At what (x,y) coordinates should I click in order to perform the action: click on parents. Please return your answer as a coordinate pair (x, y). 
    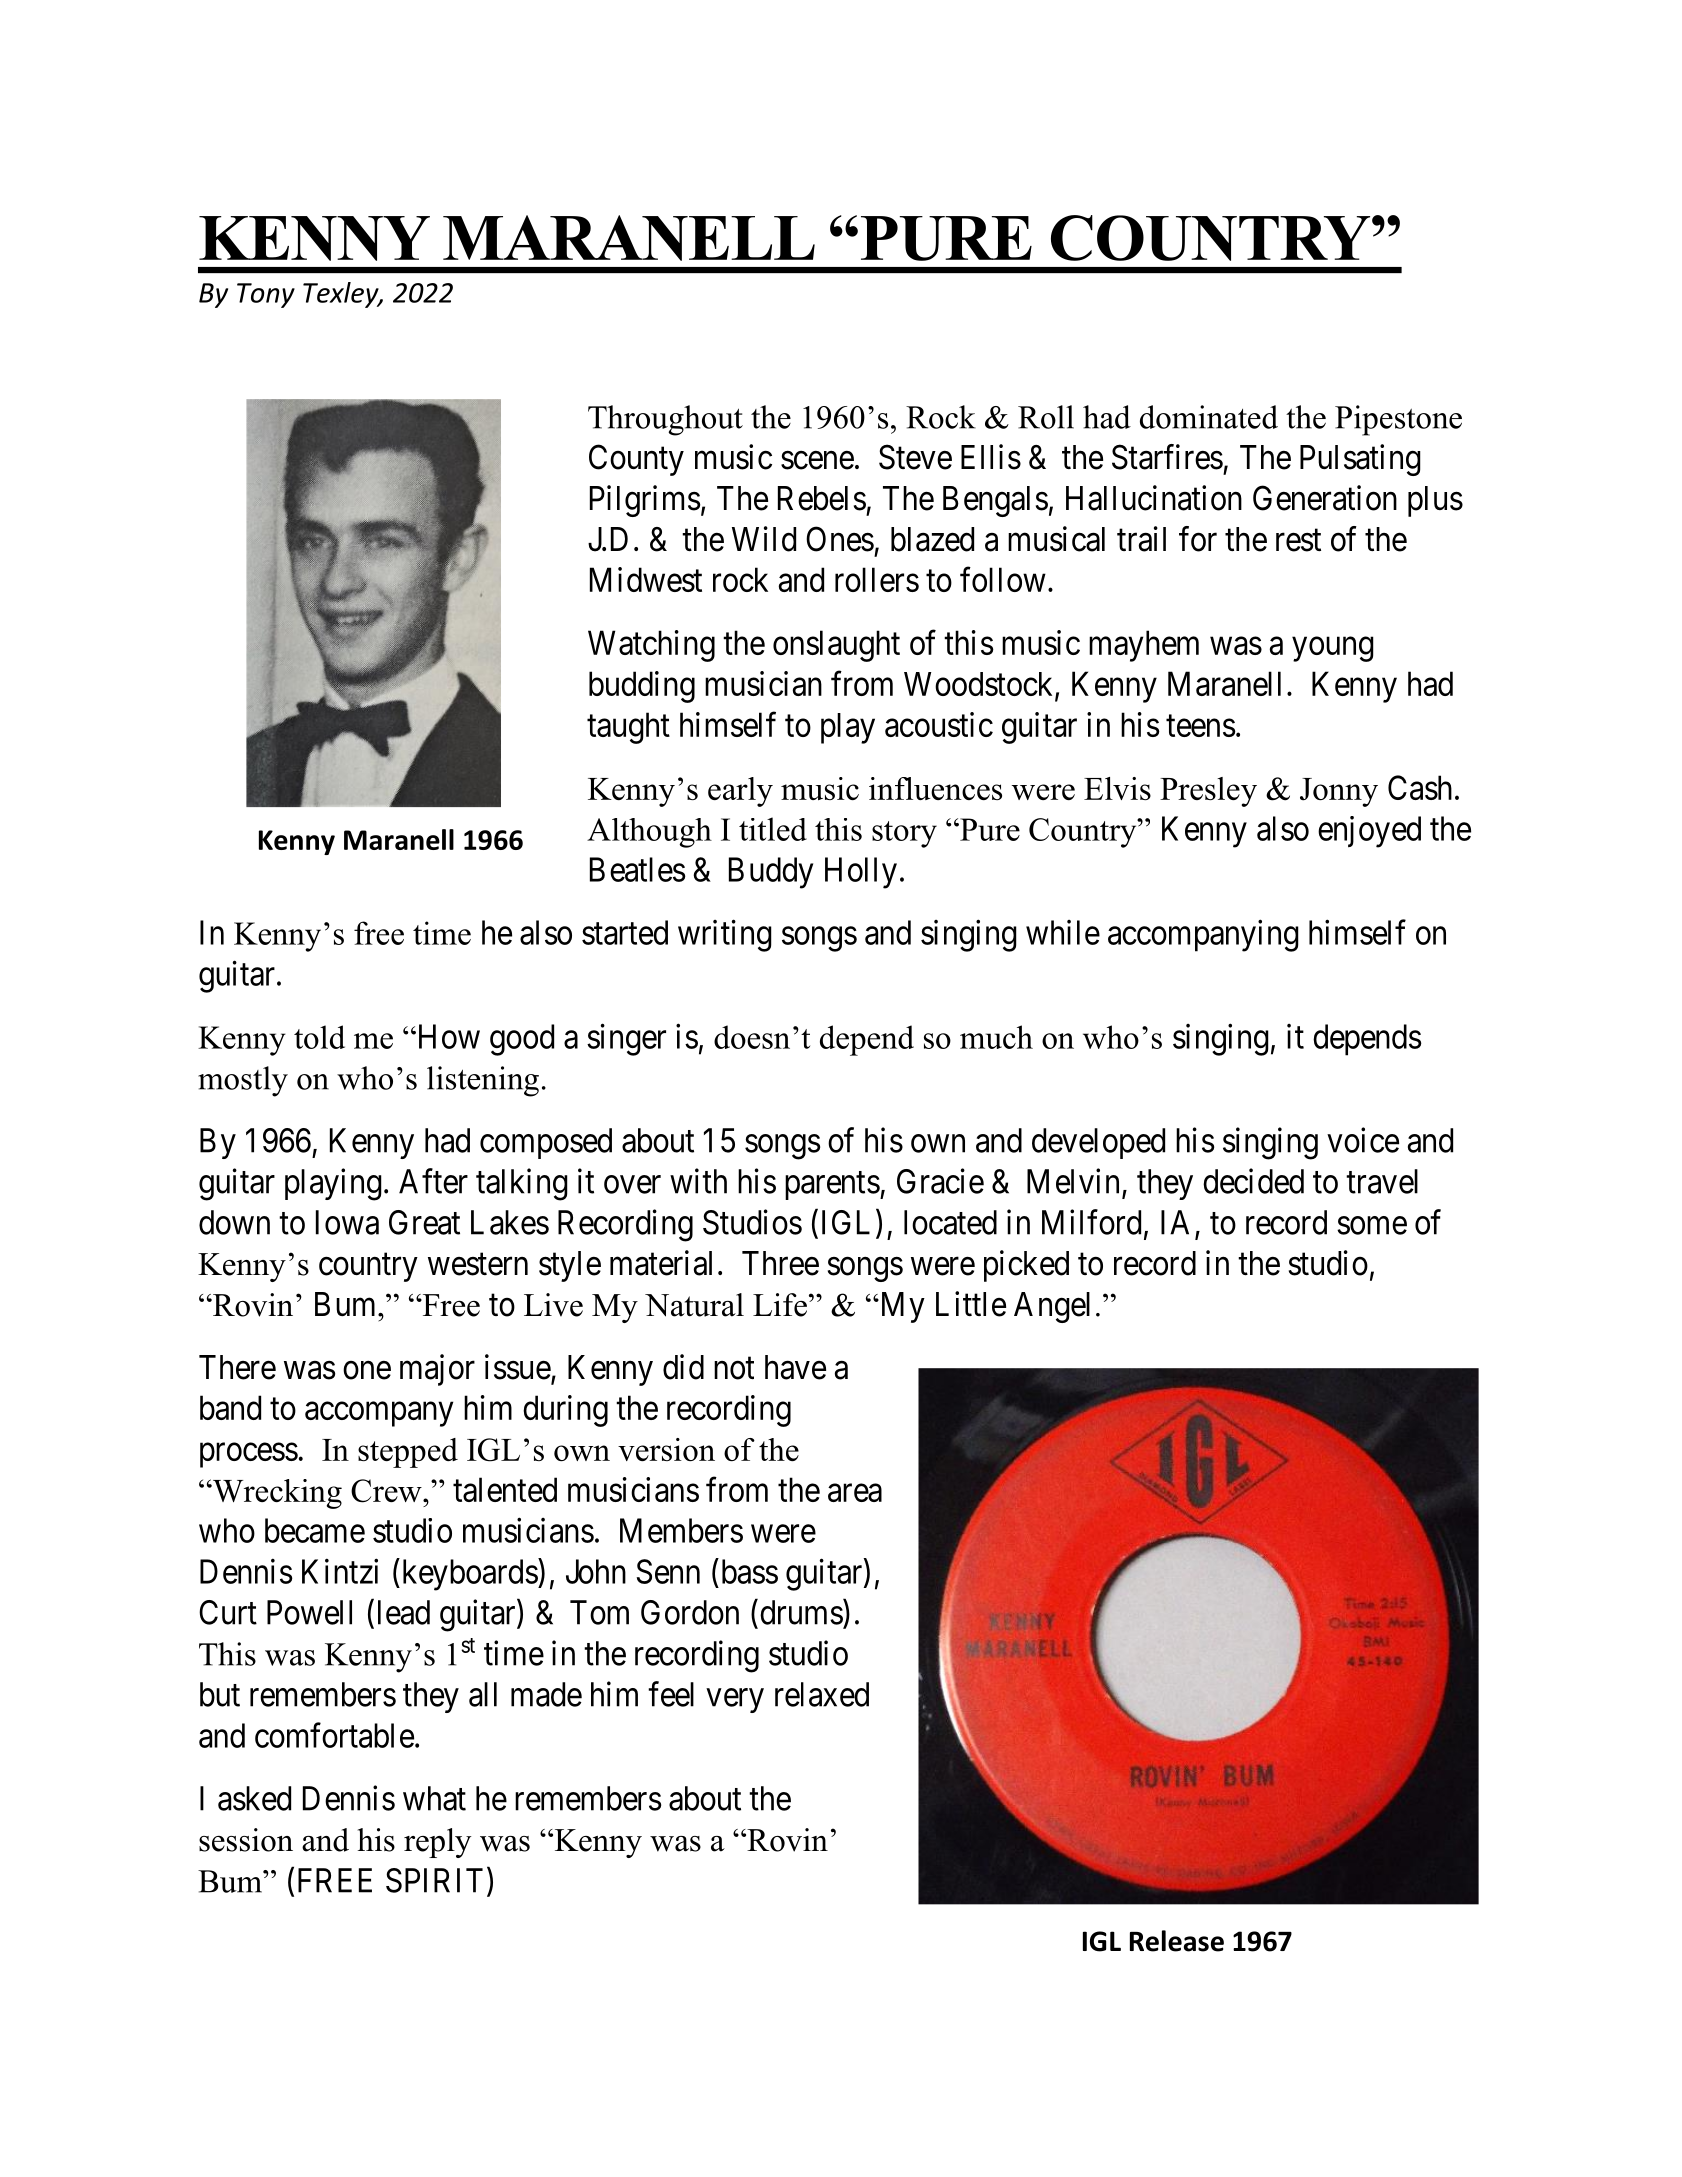
    Looking at the image, I should click on (832, 1186).
